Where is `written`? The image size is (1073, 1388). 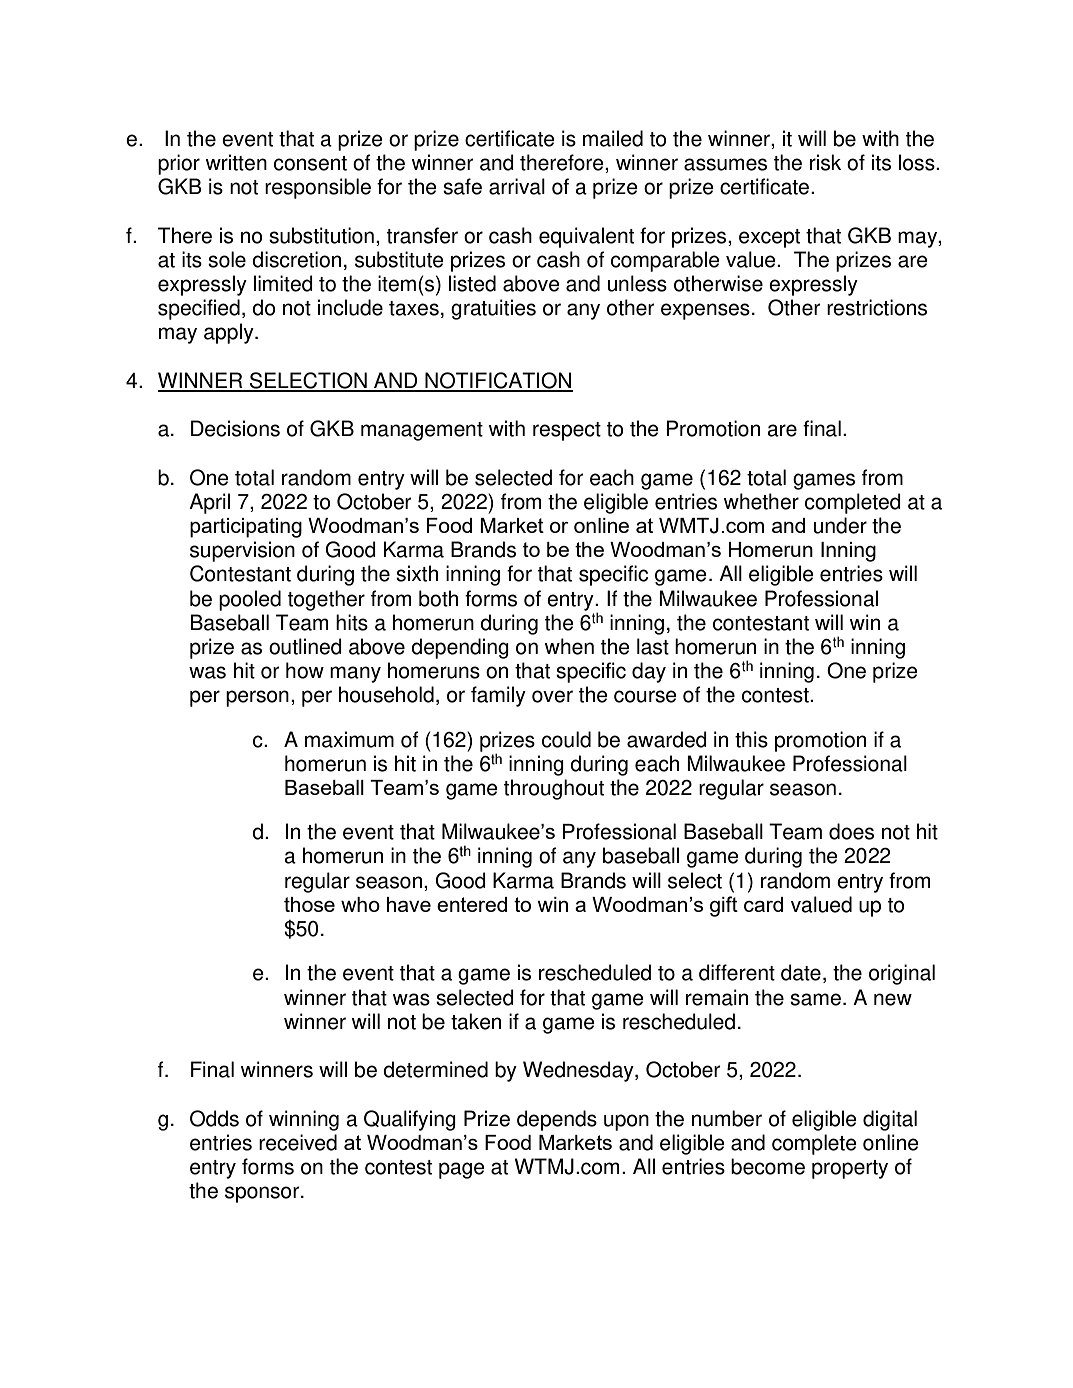 written is located at coordinates (236, 162).
